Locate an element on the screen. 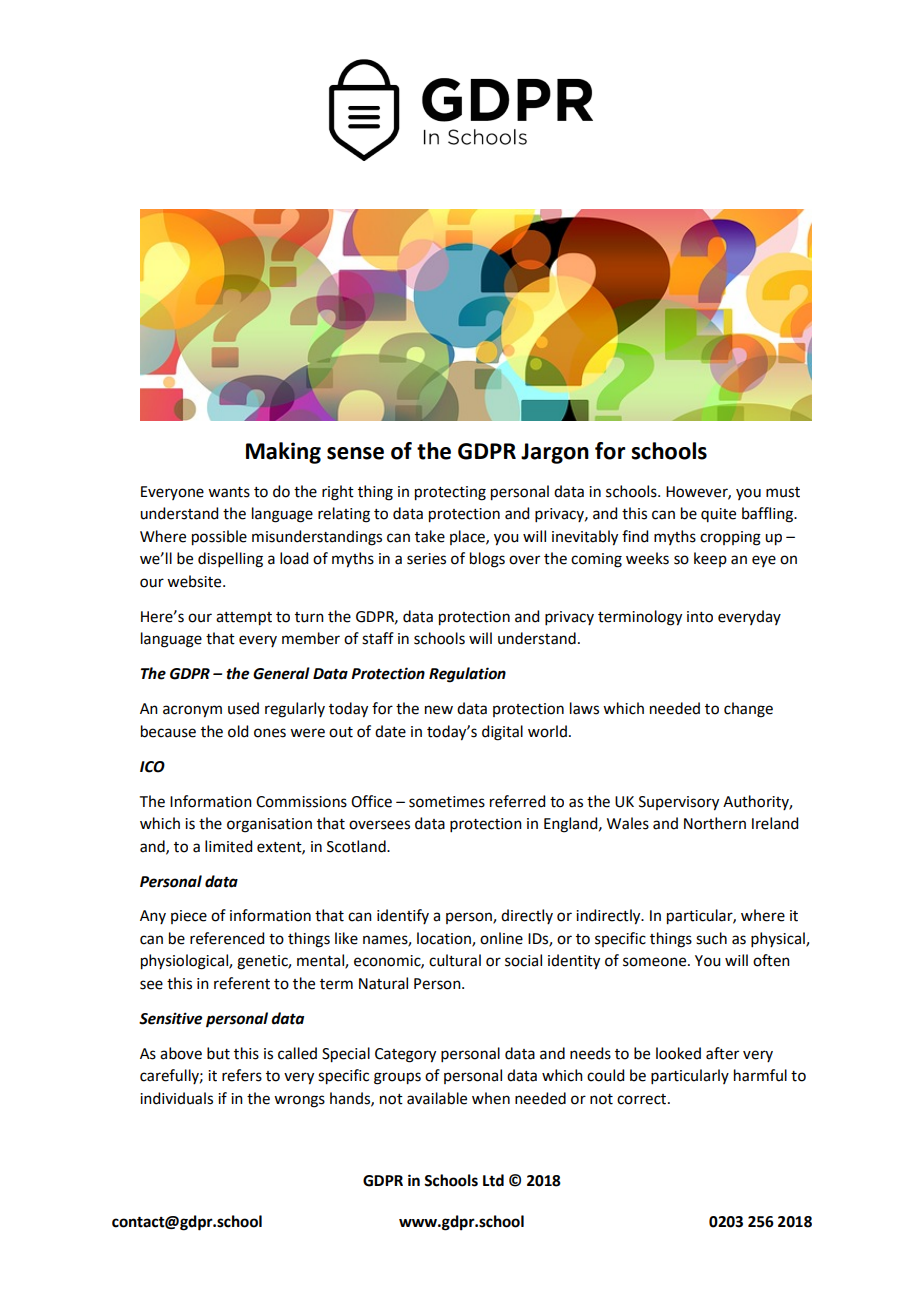 The height and width of the screenshot is (1308, 924). protecting is located at coordinates (450, 493).
